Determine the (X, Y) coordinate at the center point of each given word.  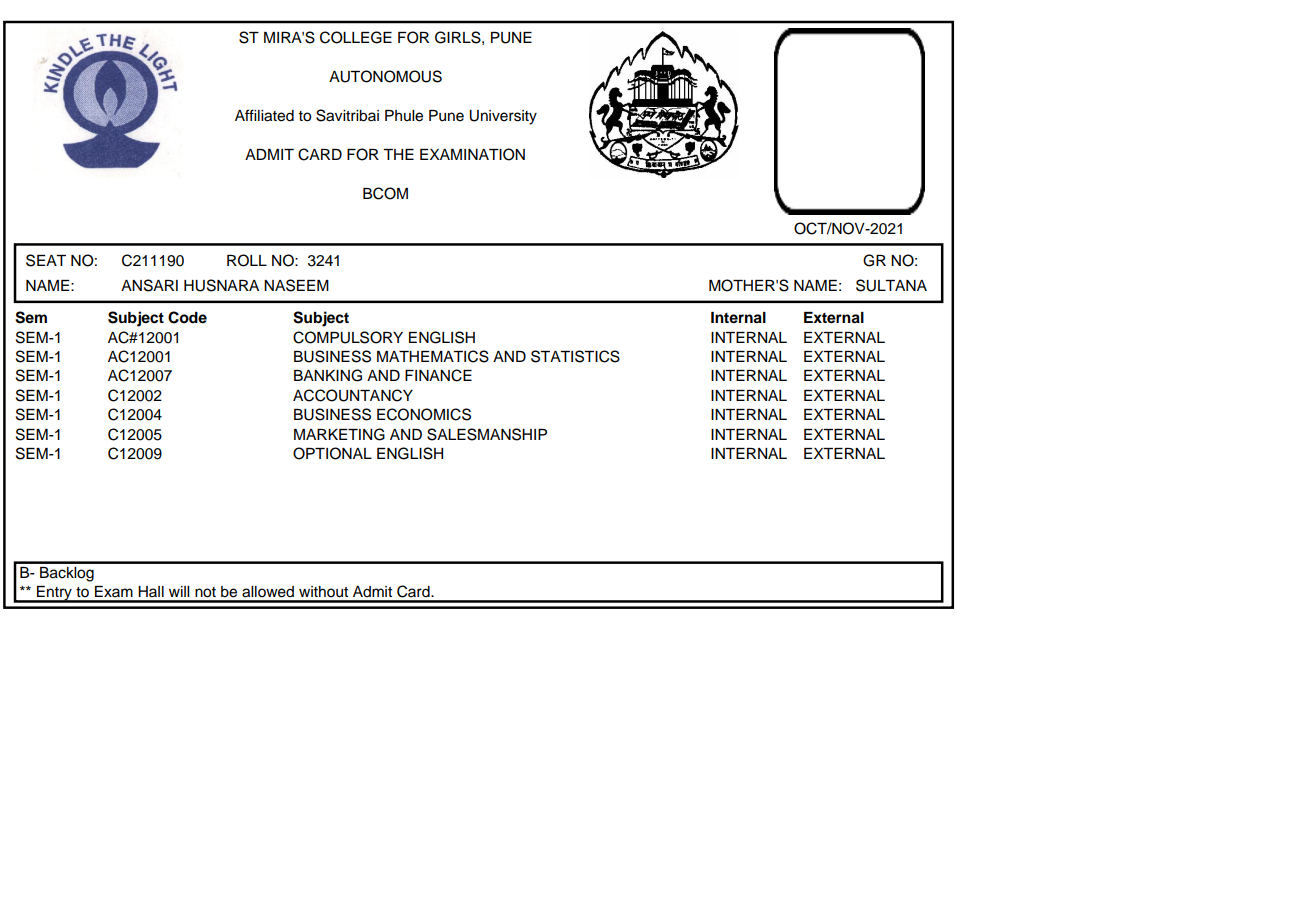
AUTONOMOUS (385, 76)
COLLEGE (356, 37)
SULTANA (891, 285)
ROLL (247, 260)
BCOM (385, 193)
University (503, 117)
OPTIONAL (332, 453)
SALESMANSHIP (487, 434)
